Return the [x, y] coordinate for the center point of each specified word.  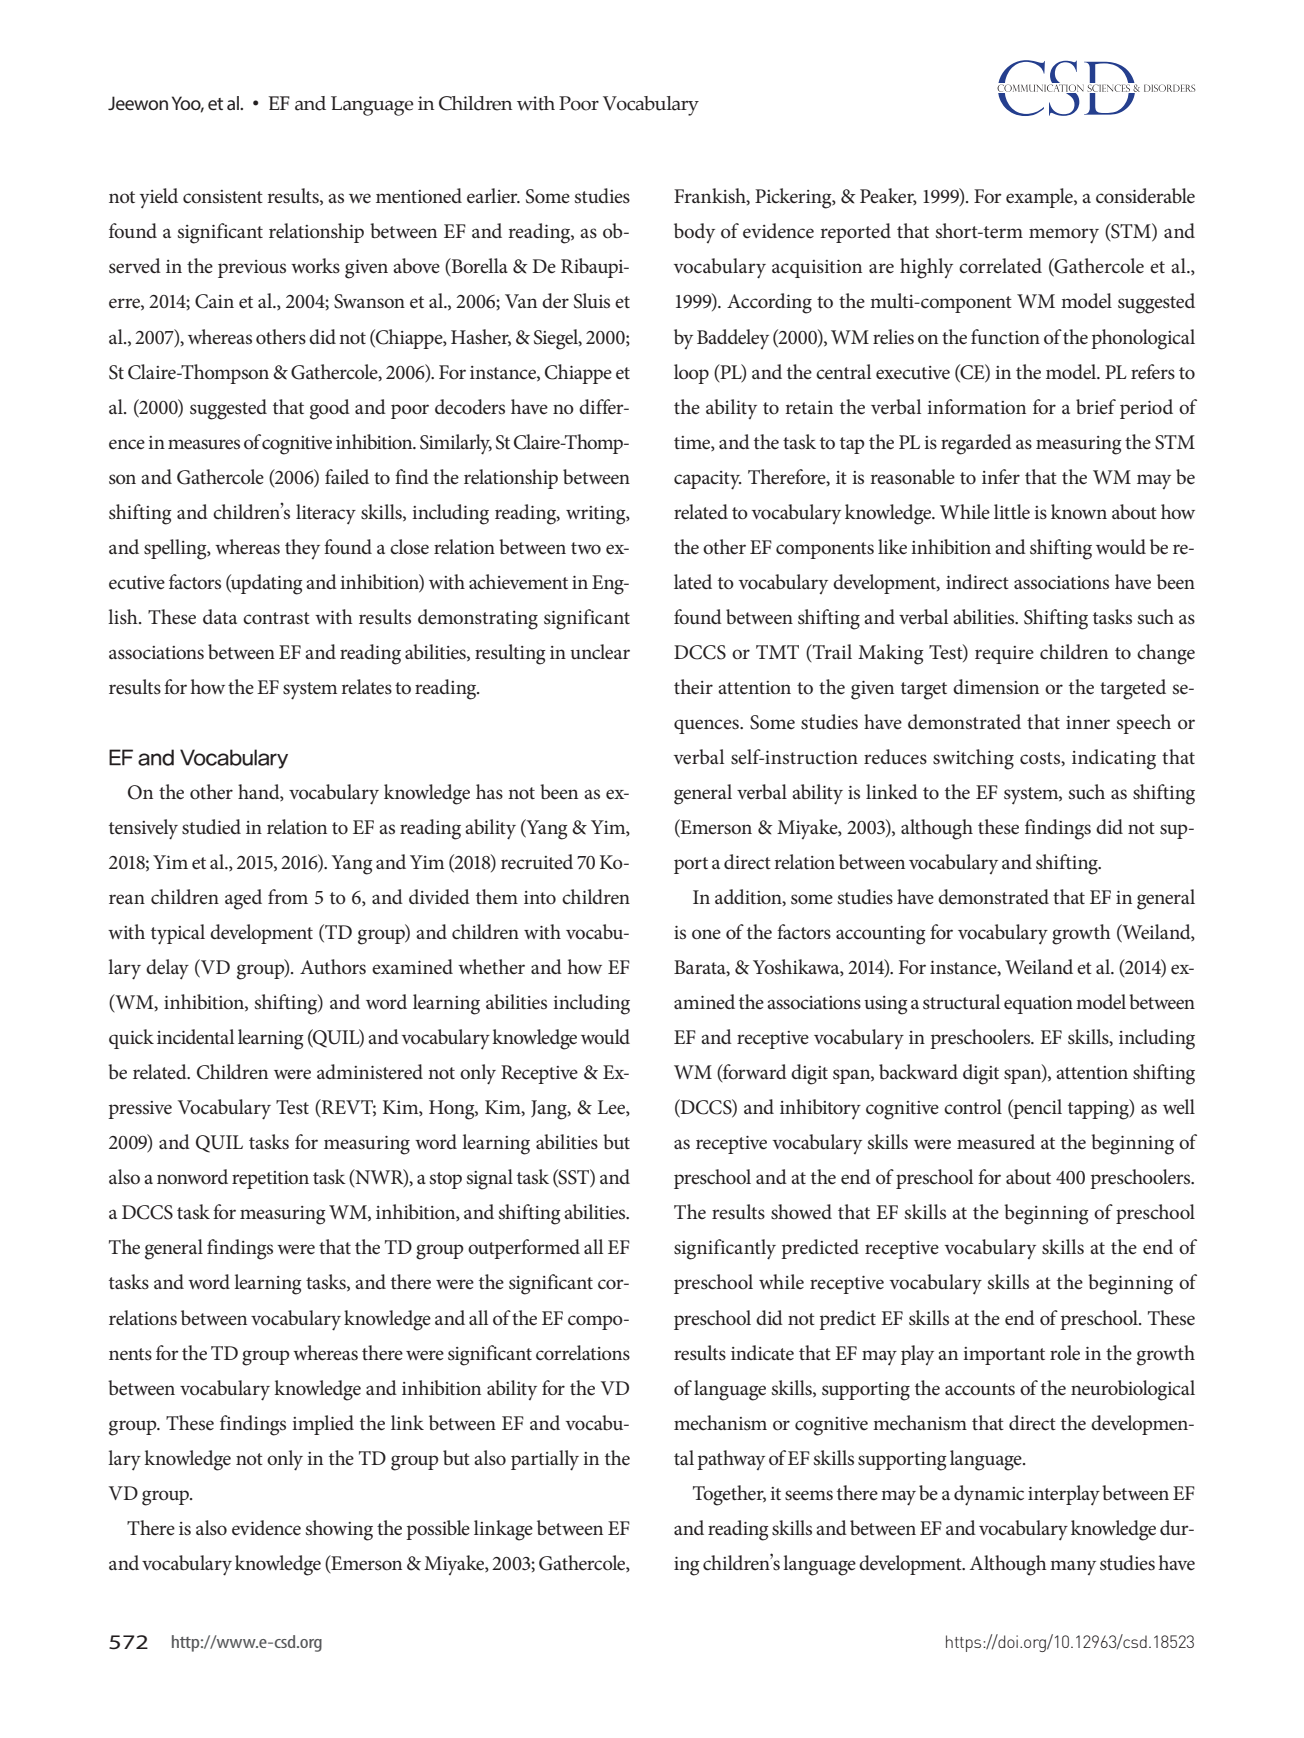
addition [749, 897]
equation [1038, 1005]
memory [1064, 236]
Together [729, 1495]
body [694, 233]
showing [339, 1530]
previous [252, 269]
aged [243, 899]
